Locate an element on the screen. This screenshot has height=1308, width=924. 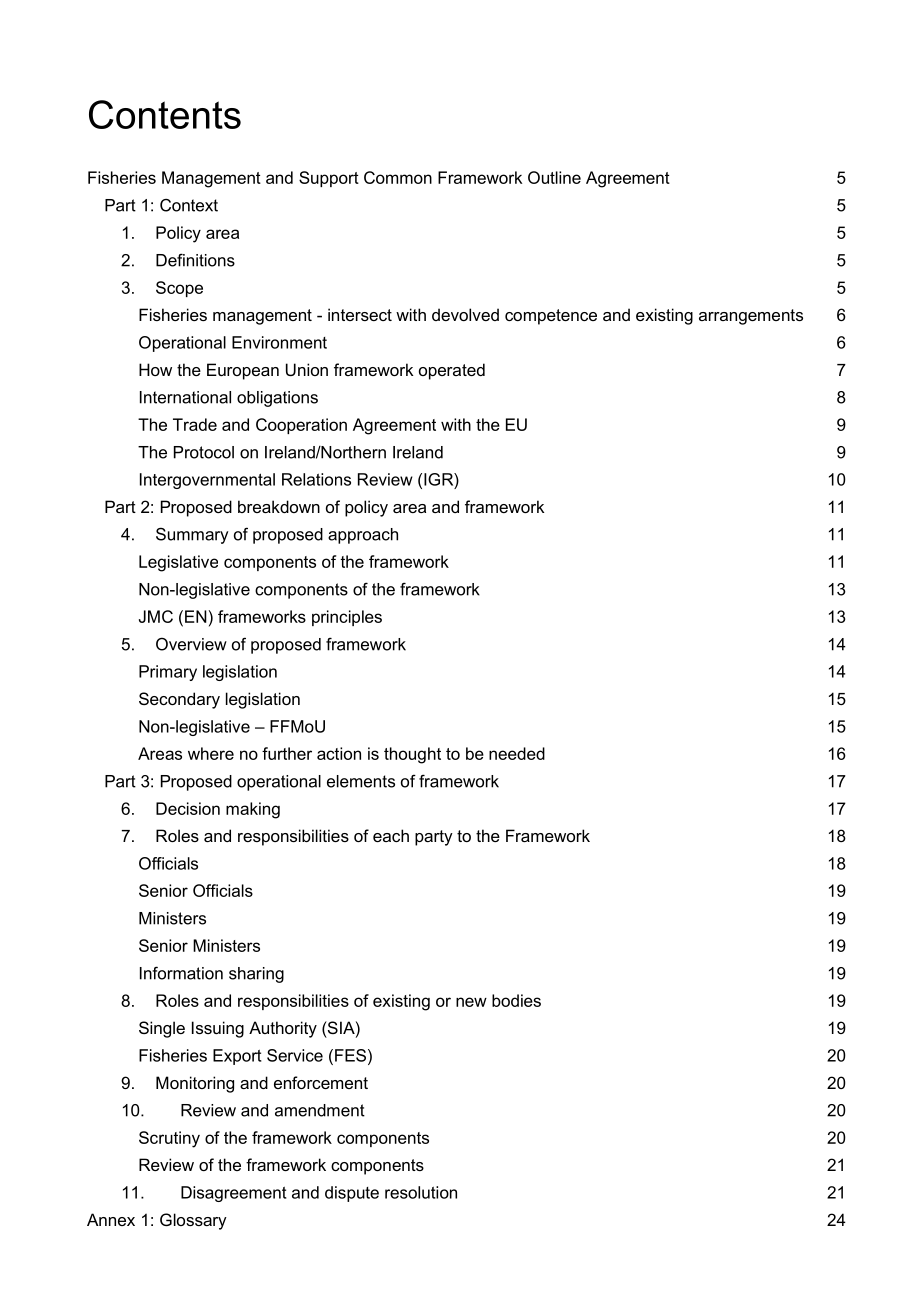
Primary is located at coordinates (168, 673).
